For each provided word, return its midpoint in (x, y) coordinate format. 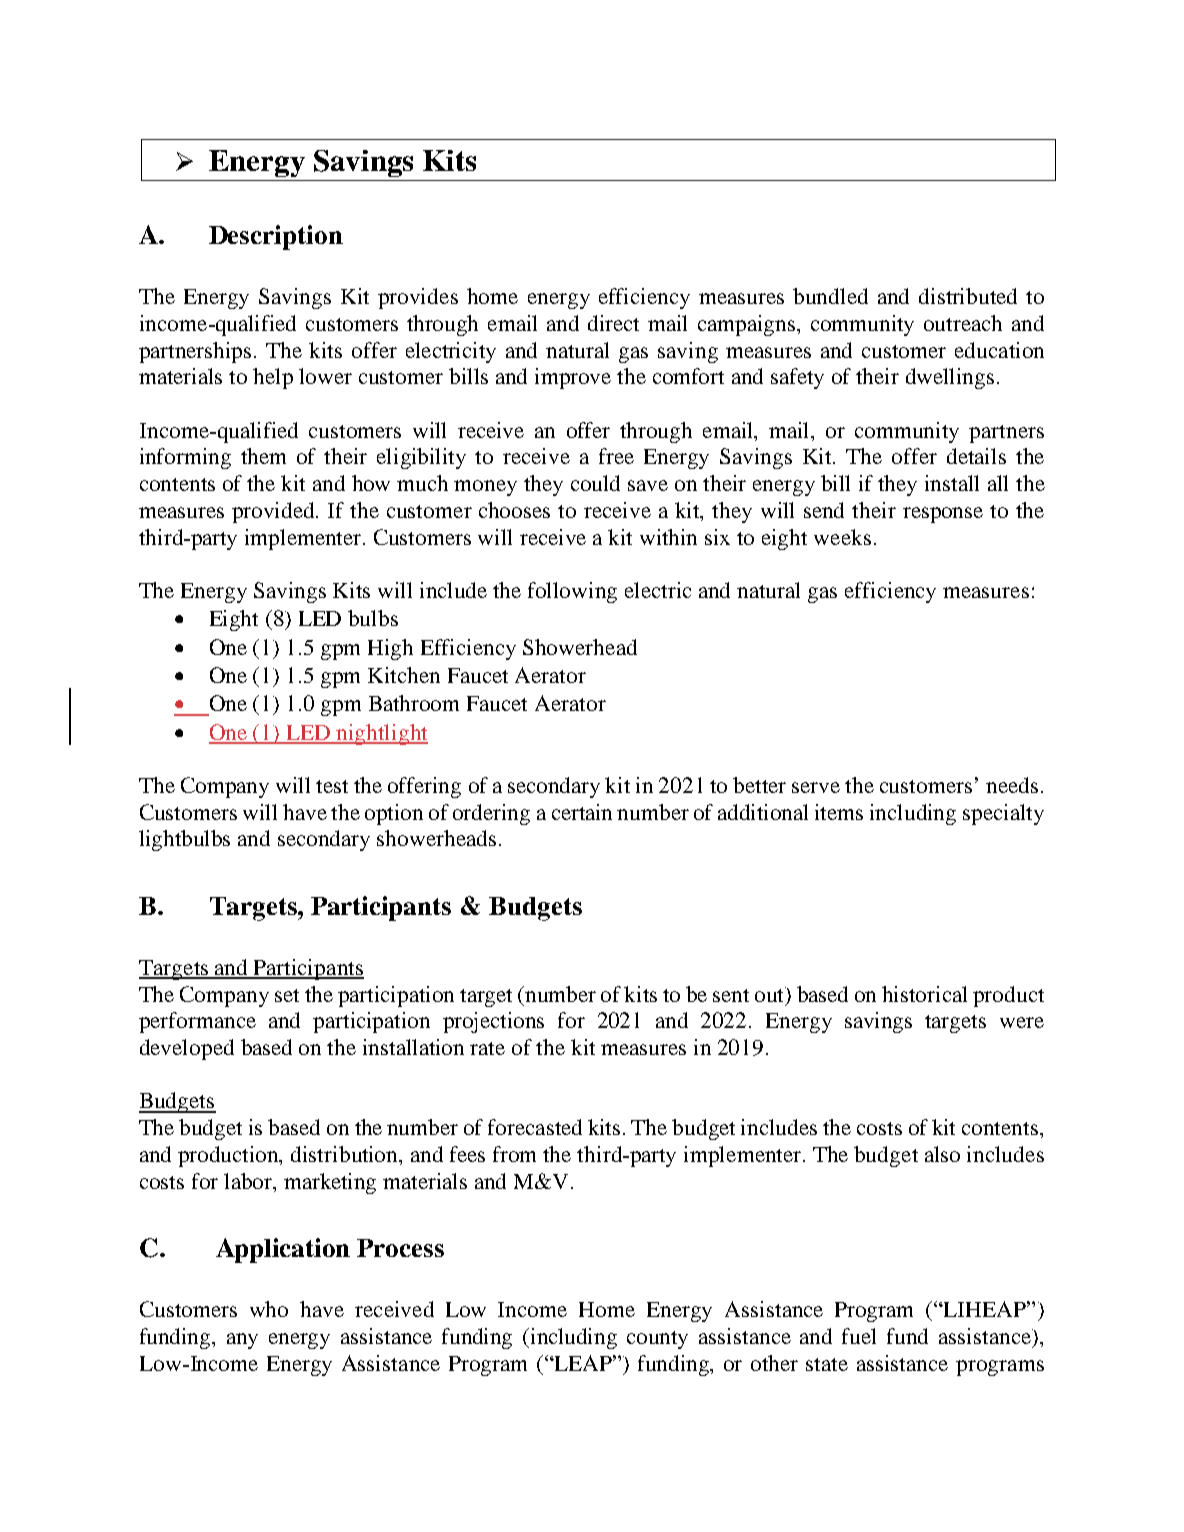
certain (582, 812)
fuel (859, 1336)
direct (613, 323)
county (657, 1340)
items (839, 812)
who (269, 1309)
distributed (968, 296)
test (332, 786)
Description (276, 237)
